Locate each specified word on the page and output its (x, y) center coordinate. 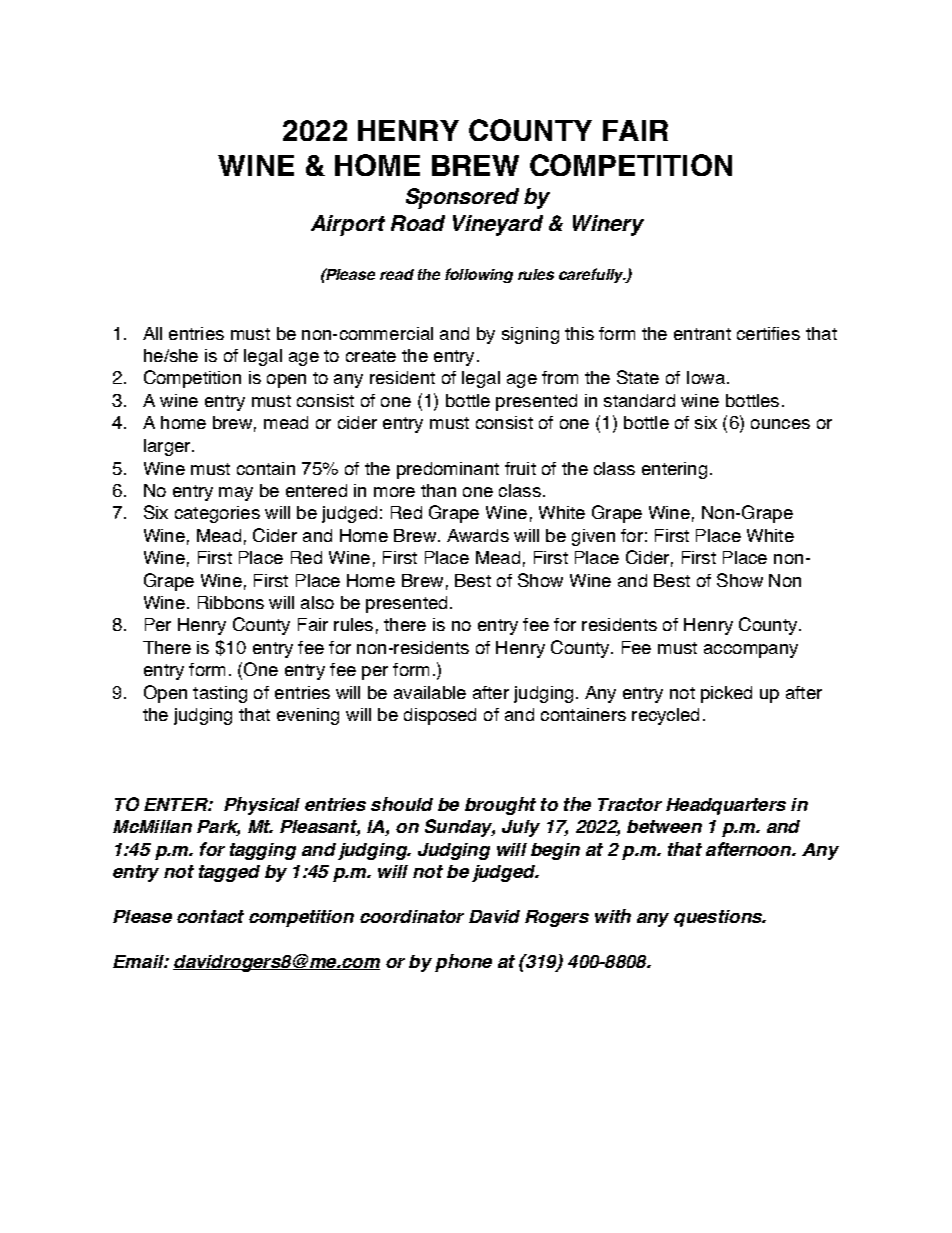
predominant (448, 470)
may (236, 494)
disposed (440, 716)
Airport (348, 225)
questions (719, 918)
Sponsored (462, 198)
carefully (592, 275)
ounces (780, 424)
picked (726, 694)
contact (210, 916)
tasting (220, 694)
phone (463, 963)
